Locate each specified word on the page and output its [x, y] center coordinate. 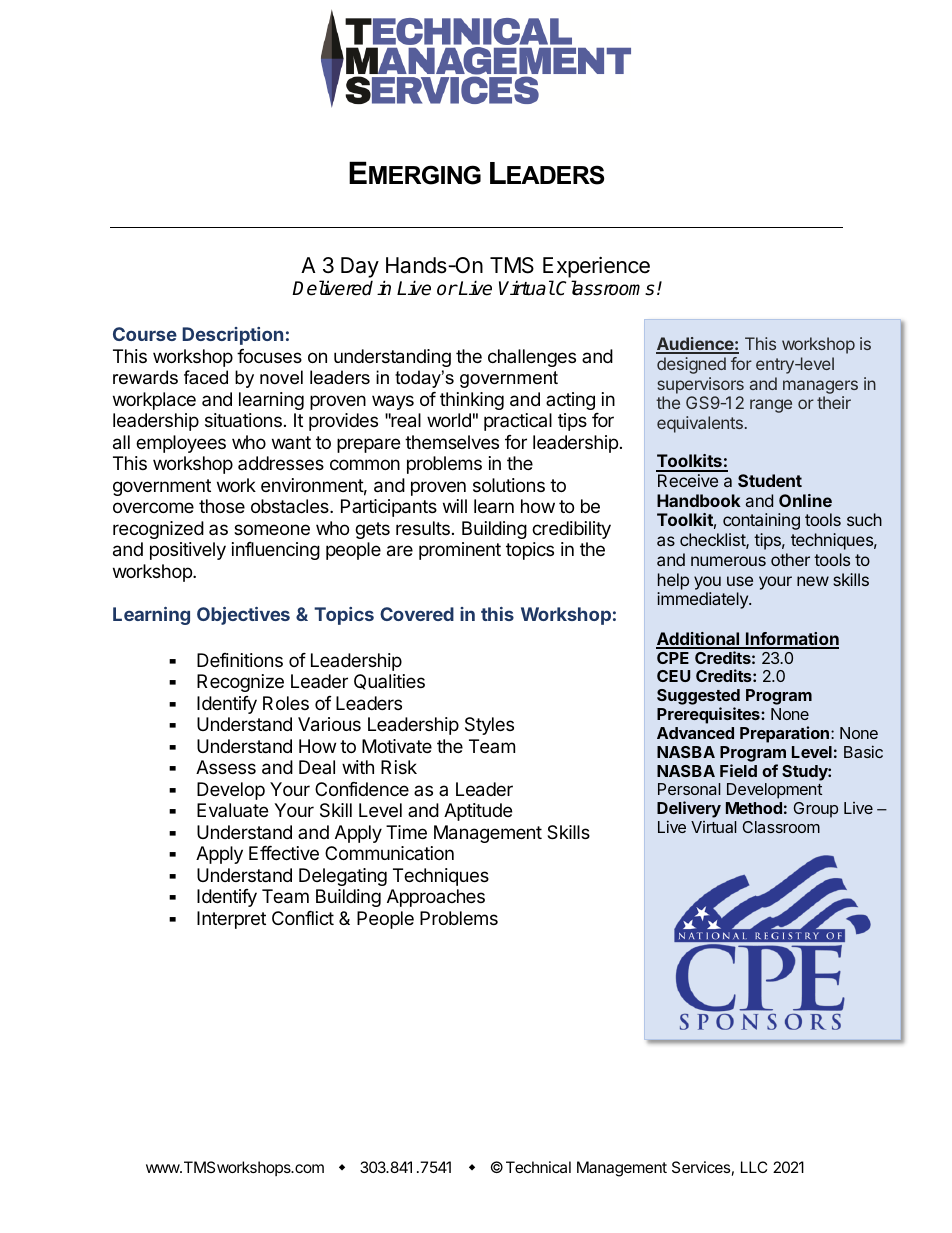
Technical [538, 1167]
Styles [489, 726]
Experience [596, 267]
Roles [286, 703]
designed [691, 365]
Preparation [784, 734]
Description [232, 336]
